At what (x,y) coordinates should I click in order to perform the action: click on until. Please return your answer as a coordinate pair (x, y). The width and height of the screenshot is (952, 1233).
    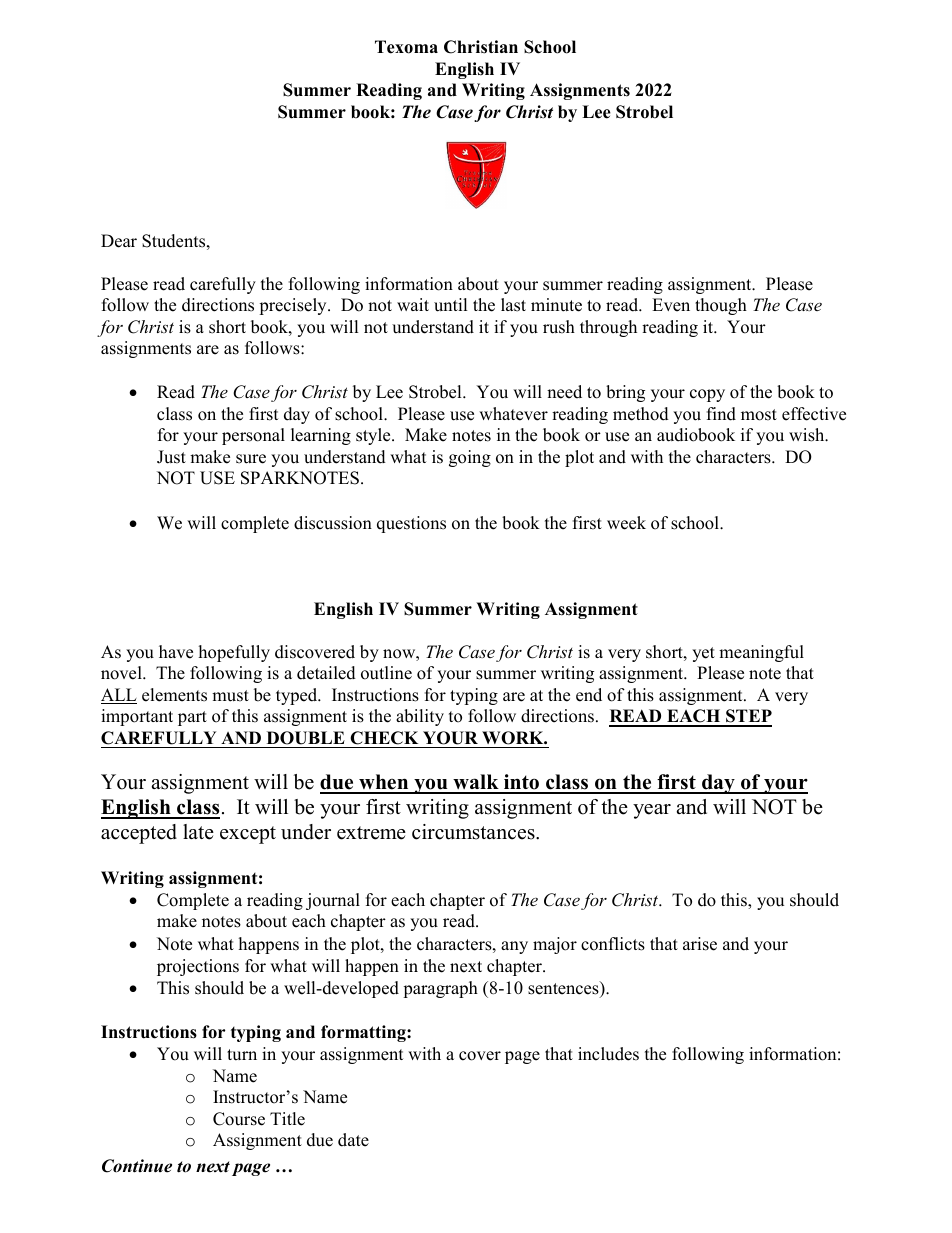
    Looking at the image, I should click on (450, 305).
